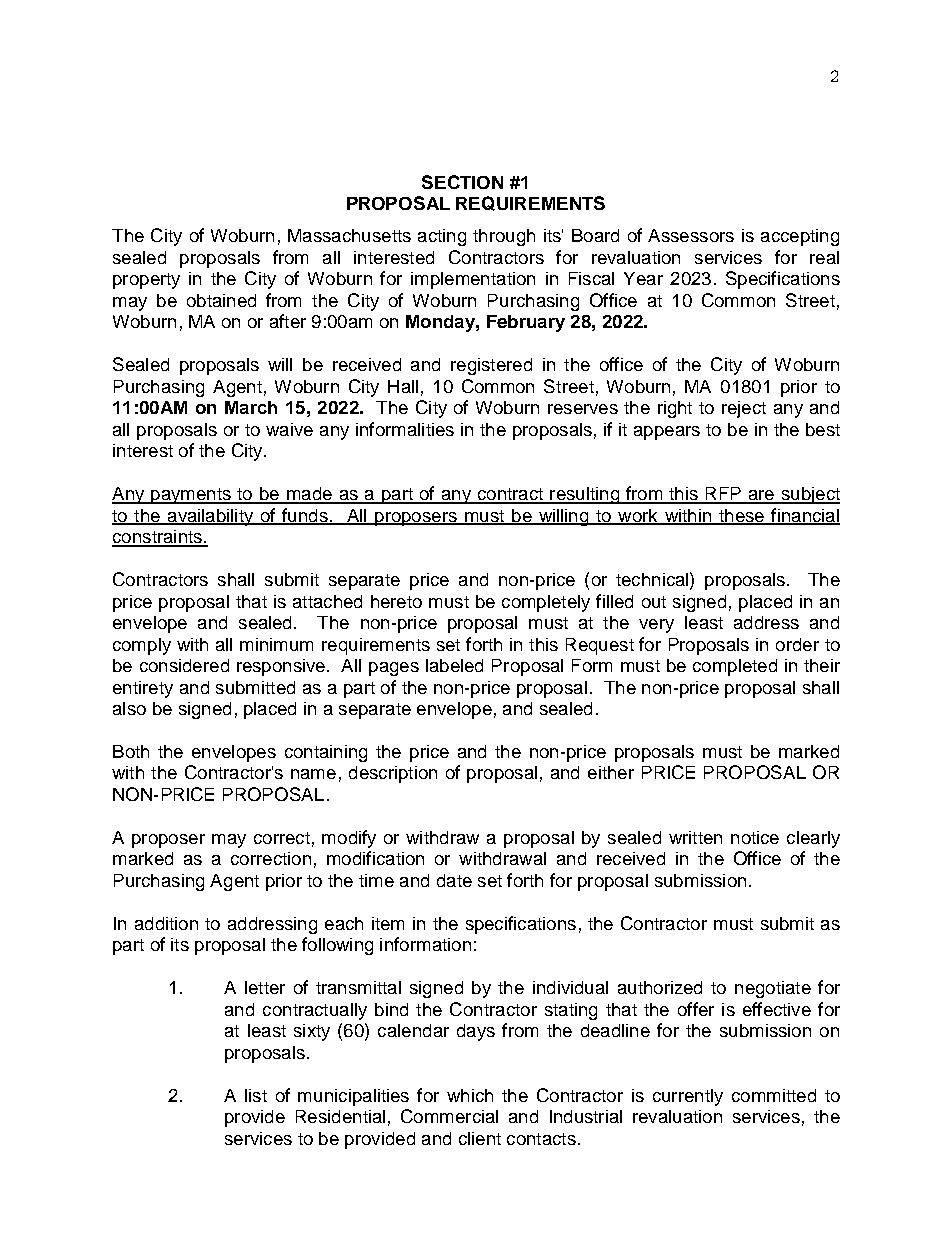 The width and height of the page is (952, 1233). I want to click on availability, so click(210, 517).
